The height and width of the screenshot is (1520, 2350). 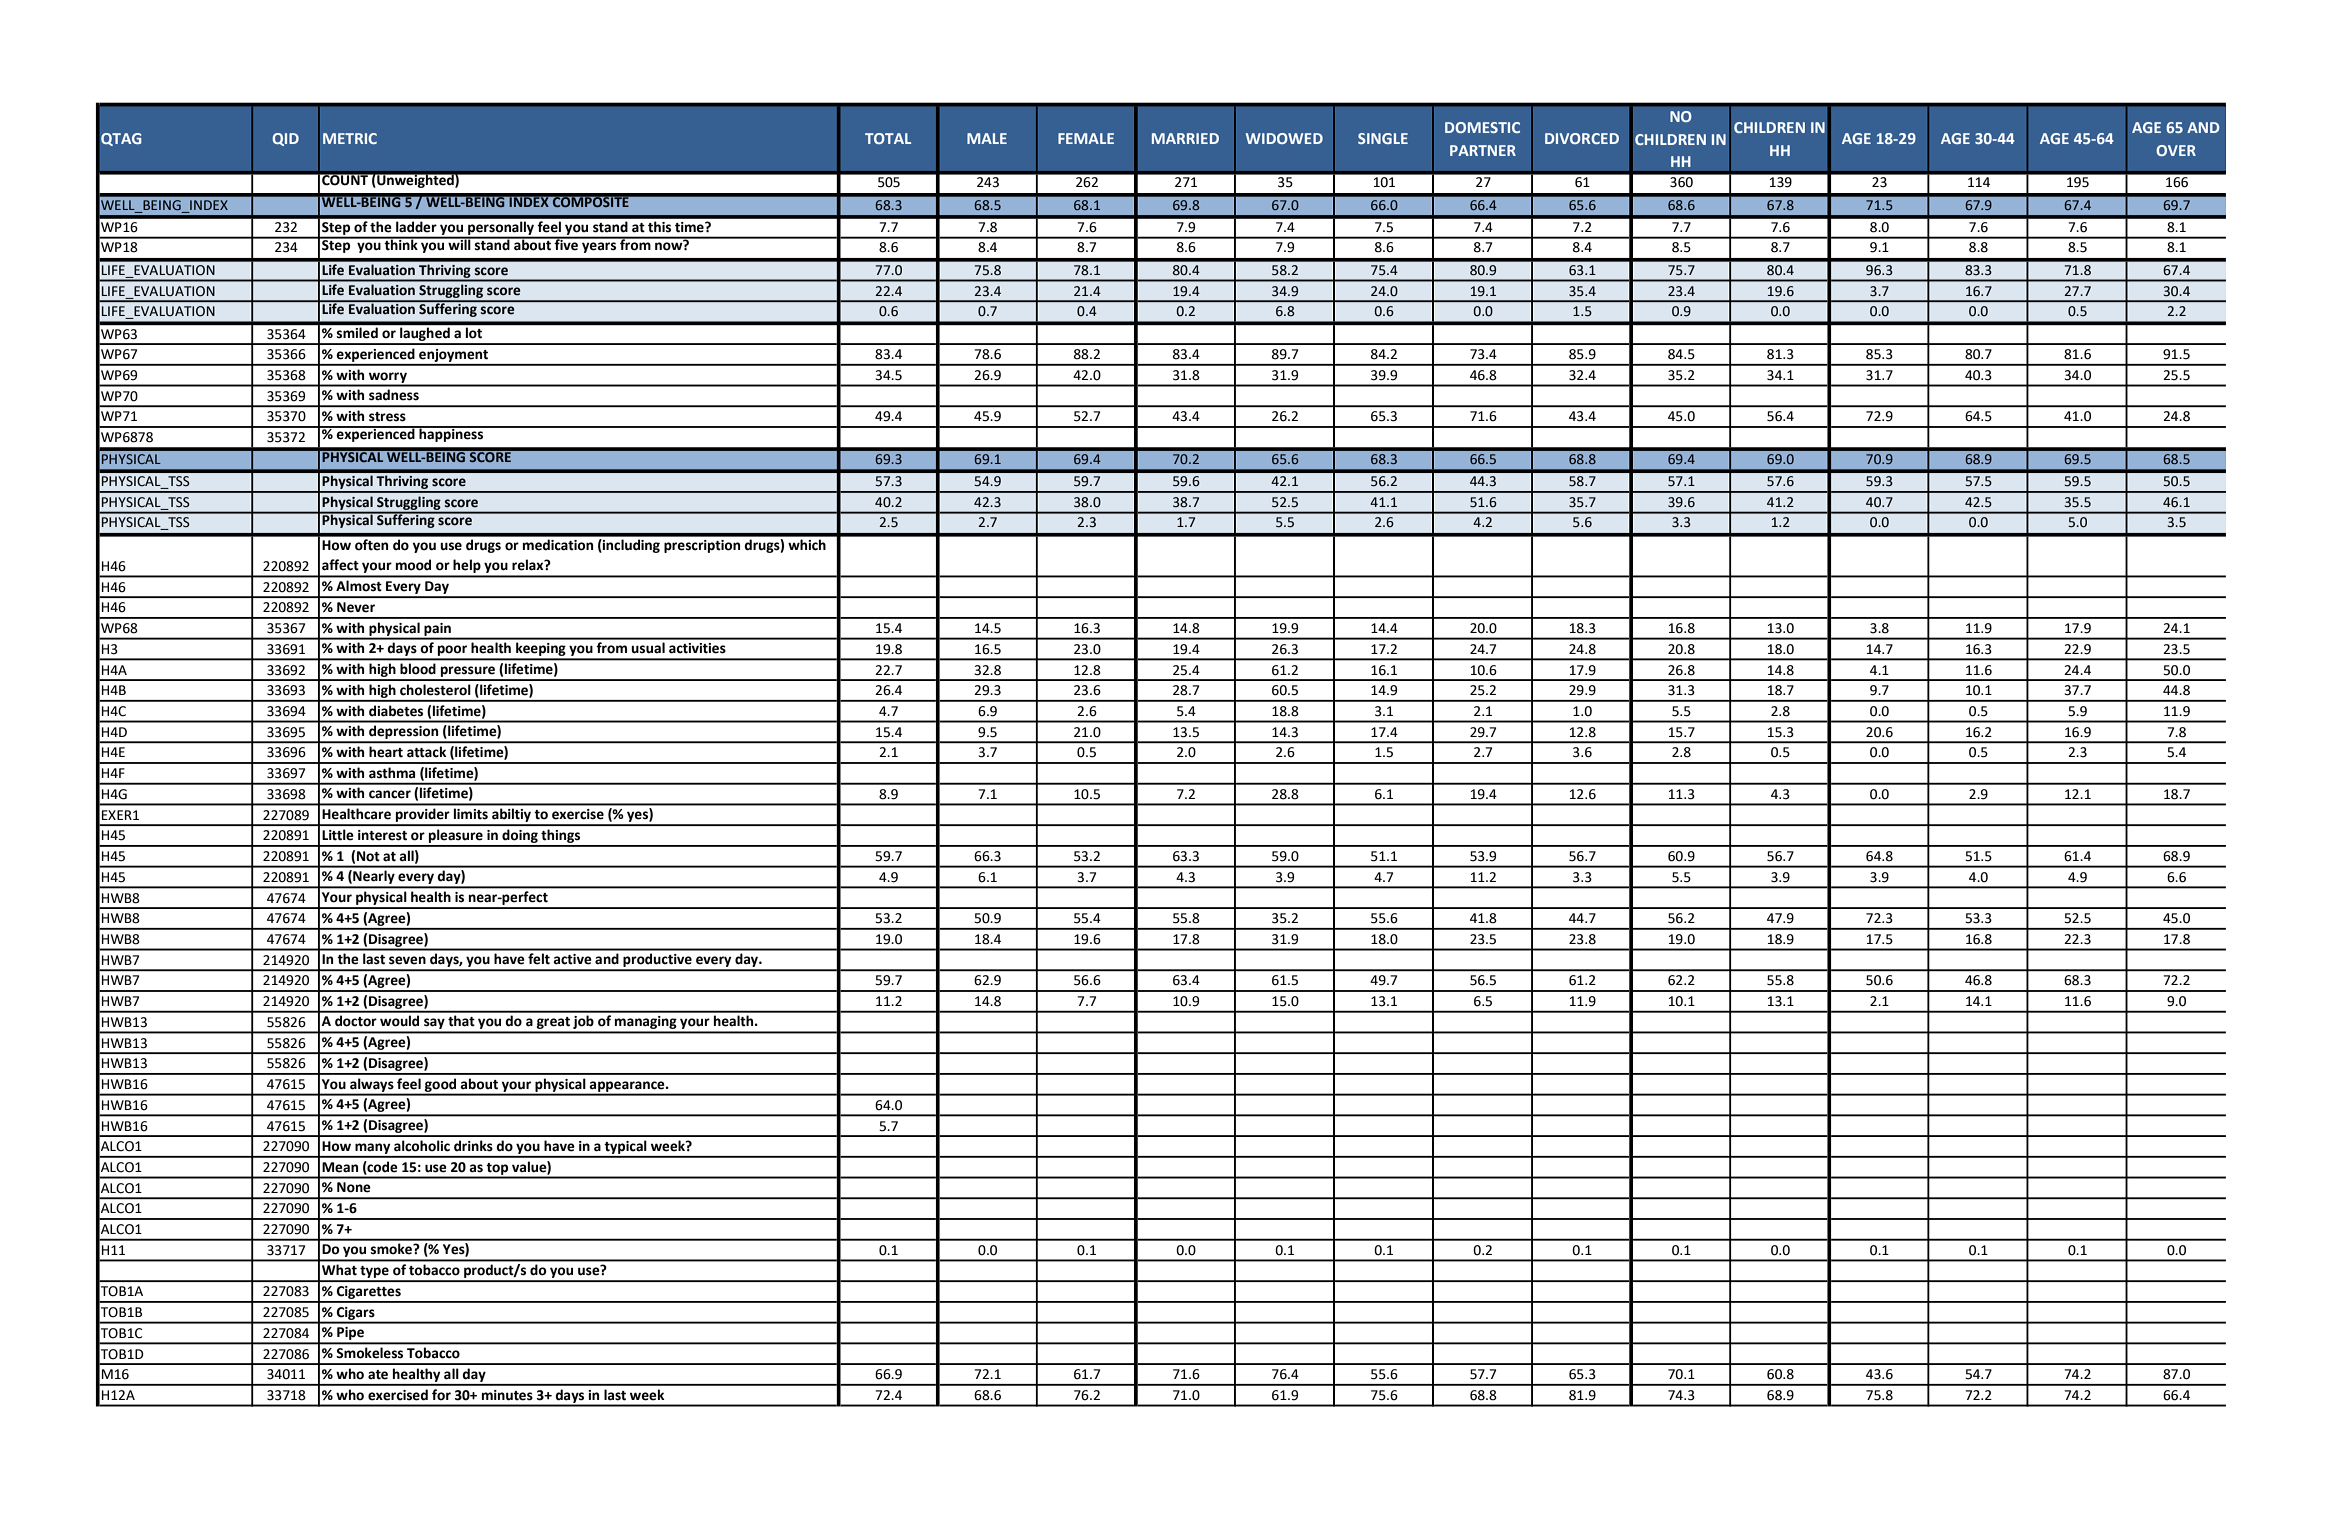 What do you see at coordinates (471, 814) in the screenshot?
I see `limits` at bounding box center [471, 814].
